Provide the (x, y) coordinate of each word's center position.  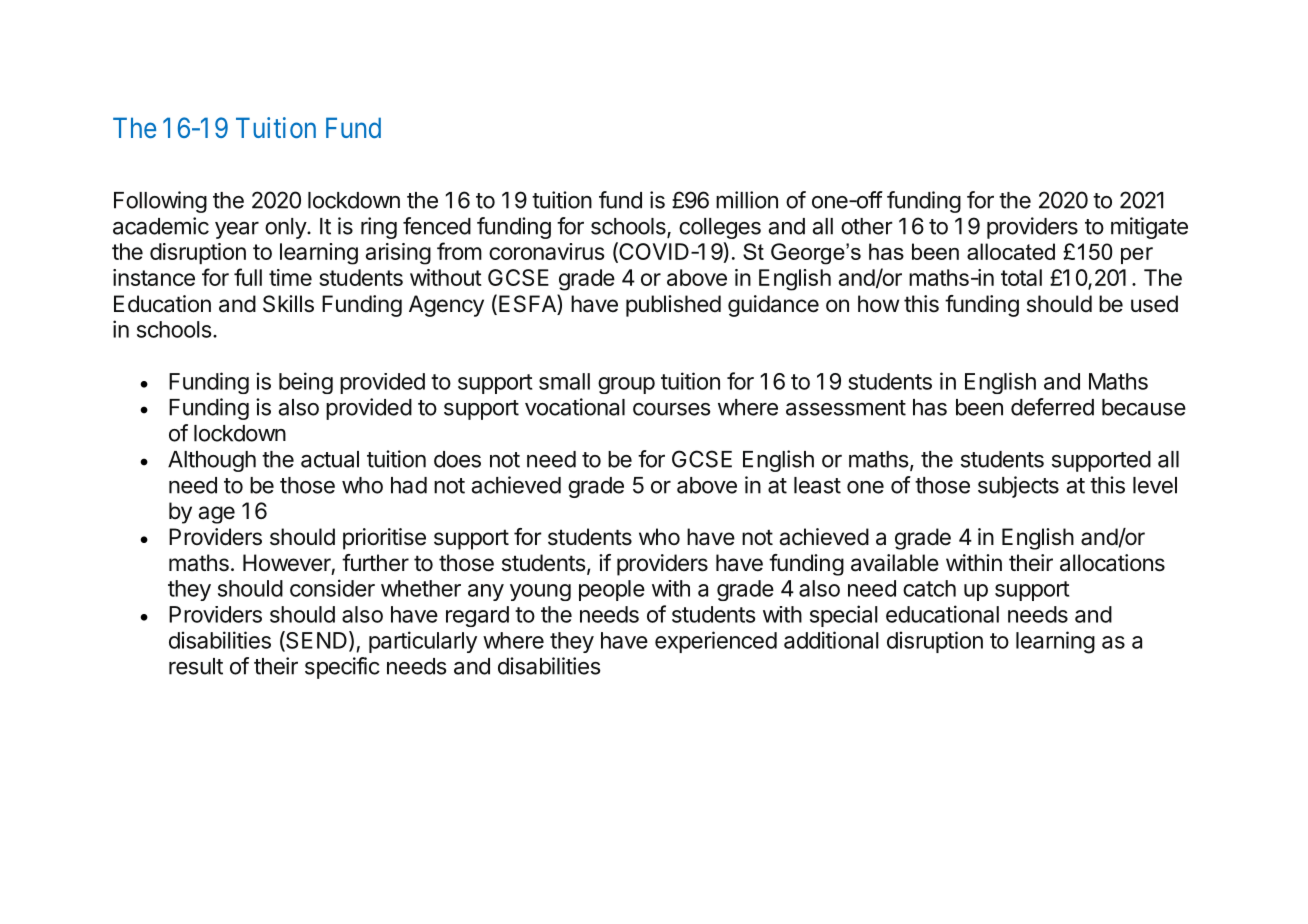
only (286, 228)
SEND (315, 641)
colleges (720, 228)
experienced (716, 642)
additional (831, 640)
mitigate (1149, 228)
